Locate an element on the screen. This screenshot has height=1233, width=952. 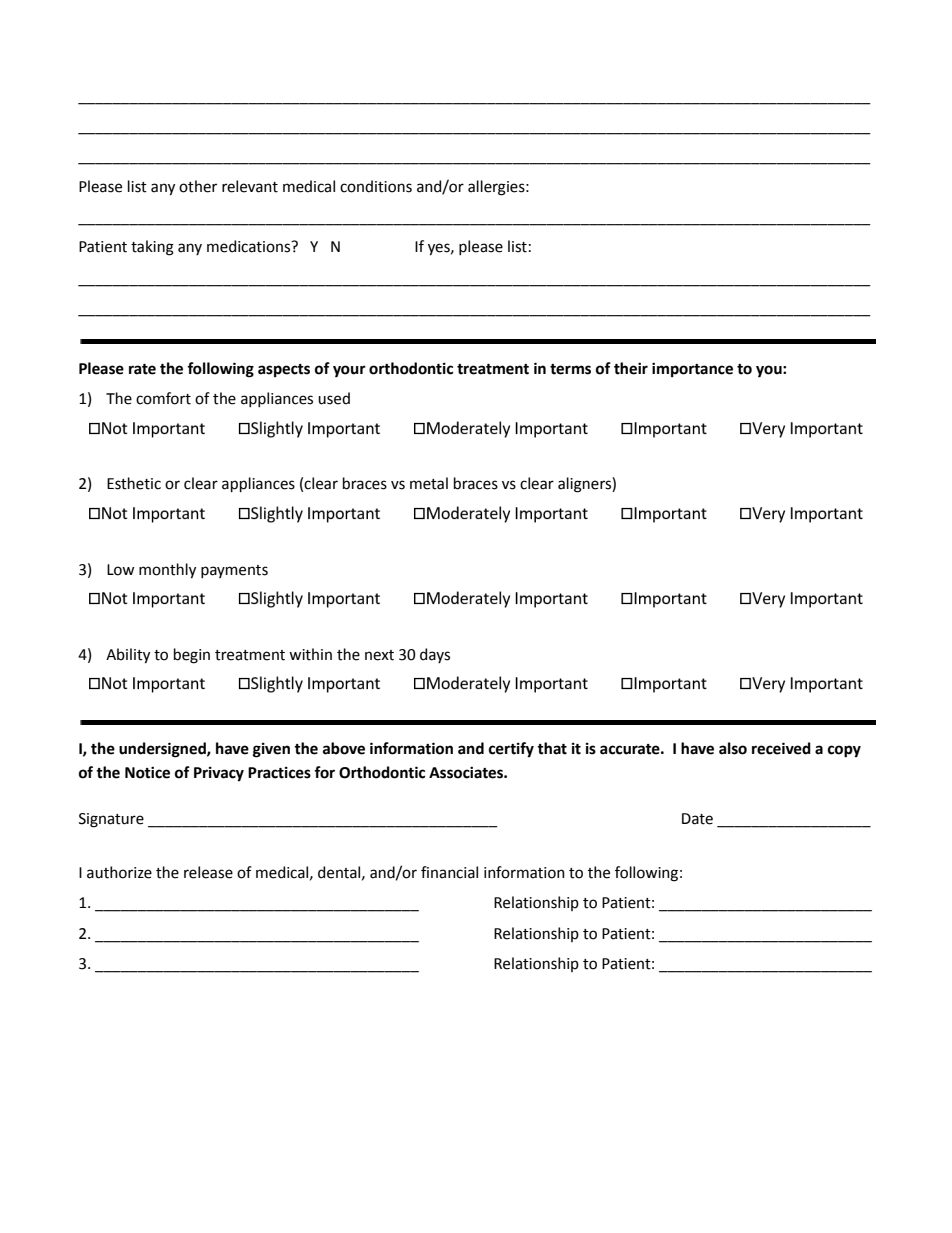
comfort is located at coordinates (163, 398).
